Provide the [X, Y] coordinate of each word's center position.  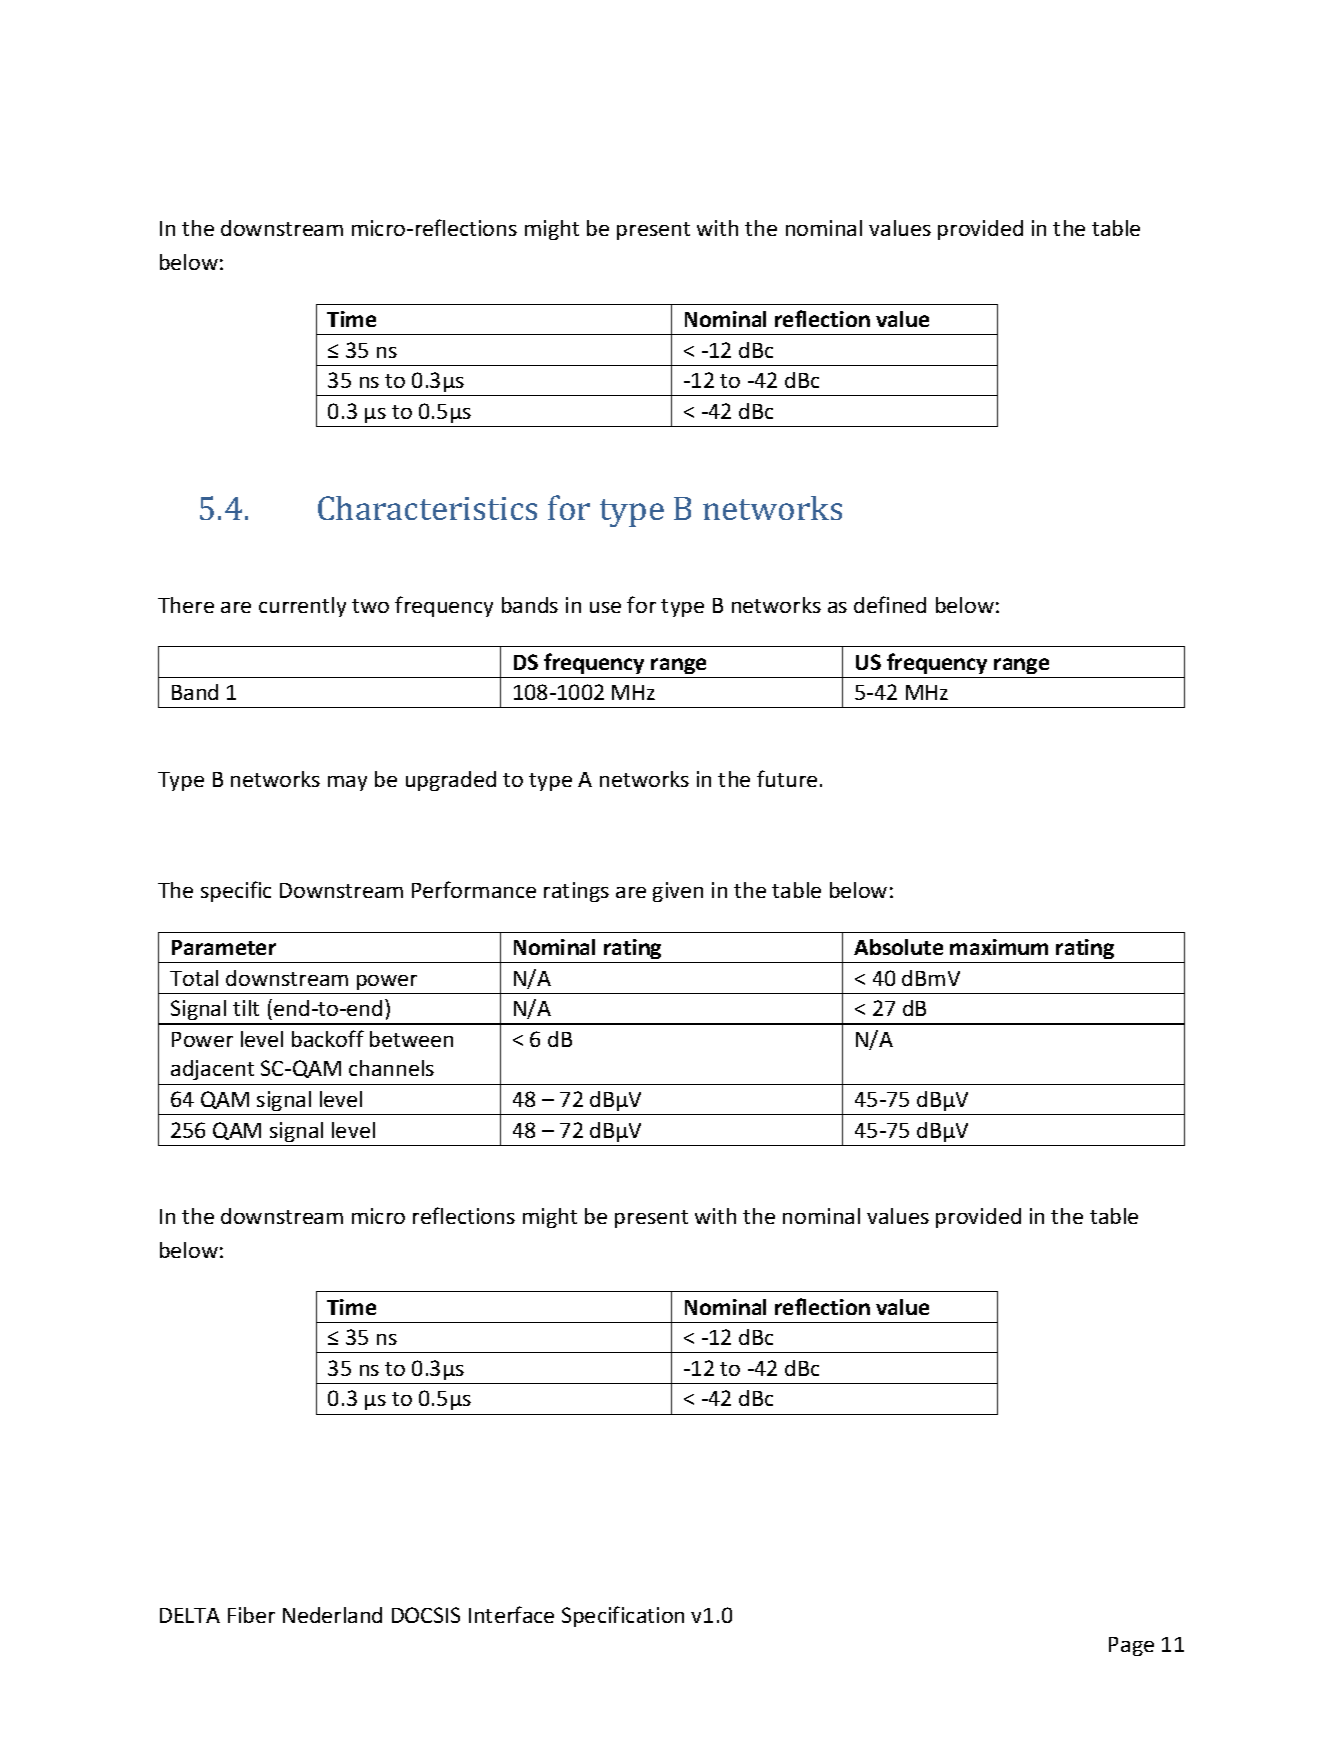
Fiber [251, 1615]
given [678, 892]
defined [890, 604]
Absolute [898, 947]
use [605, 607]
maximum [999, 947]
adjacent [212, 1070]
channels [391, 1068]
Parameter [224, 947]
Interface [511, 1614]
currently [302, 607]
